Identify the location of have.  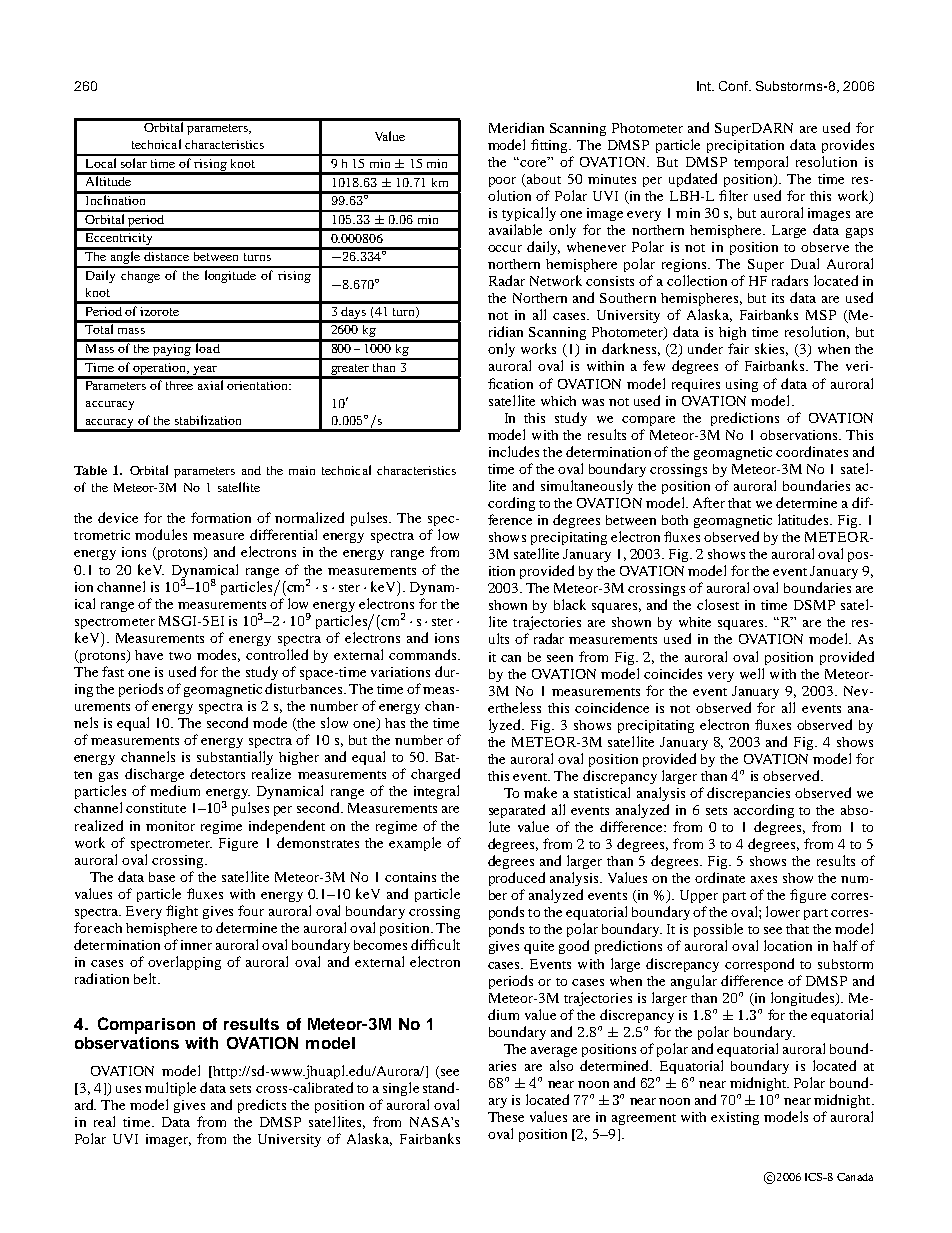
(149, 655).
